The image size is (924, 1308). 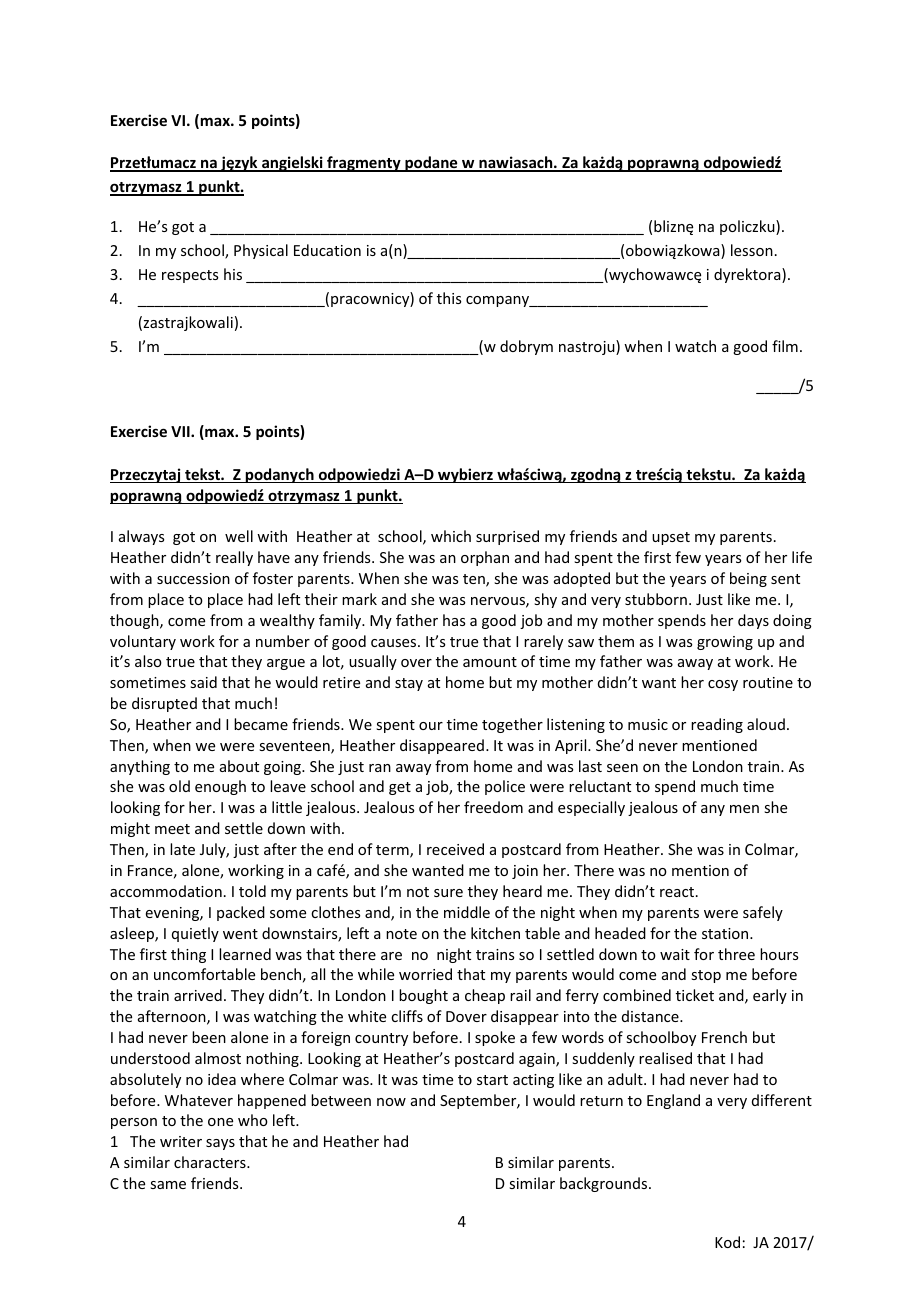 What do you see at coordinates (671, 538) in the document?
I see `upset` at bounding box center [671, 538].
